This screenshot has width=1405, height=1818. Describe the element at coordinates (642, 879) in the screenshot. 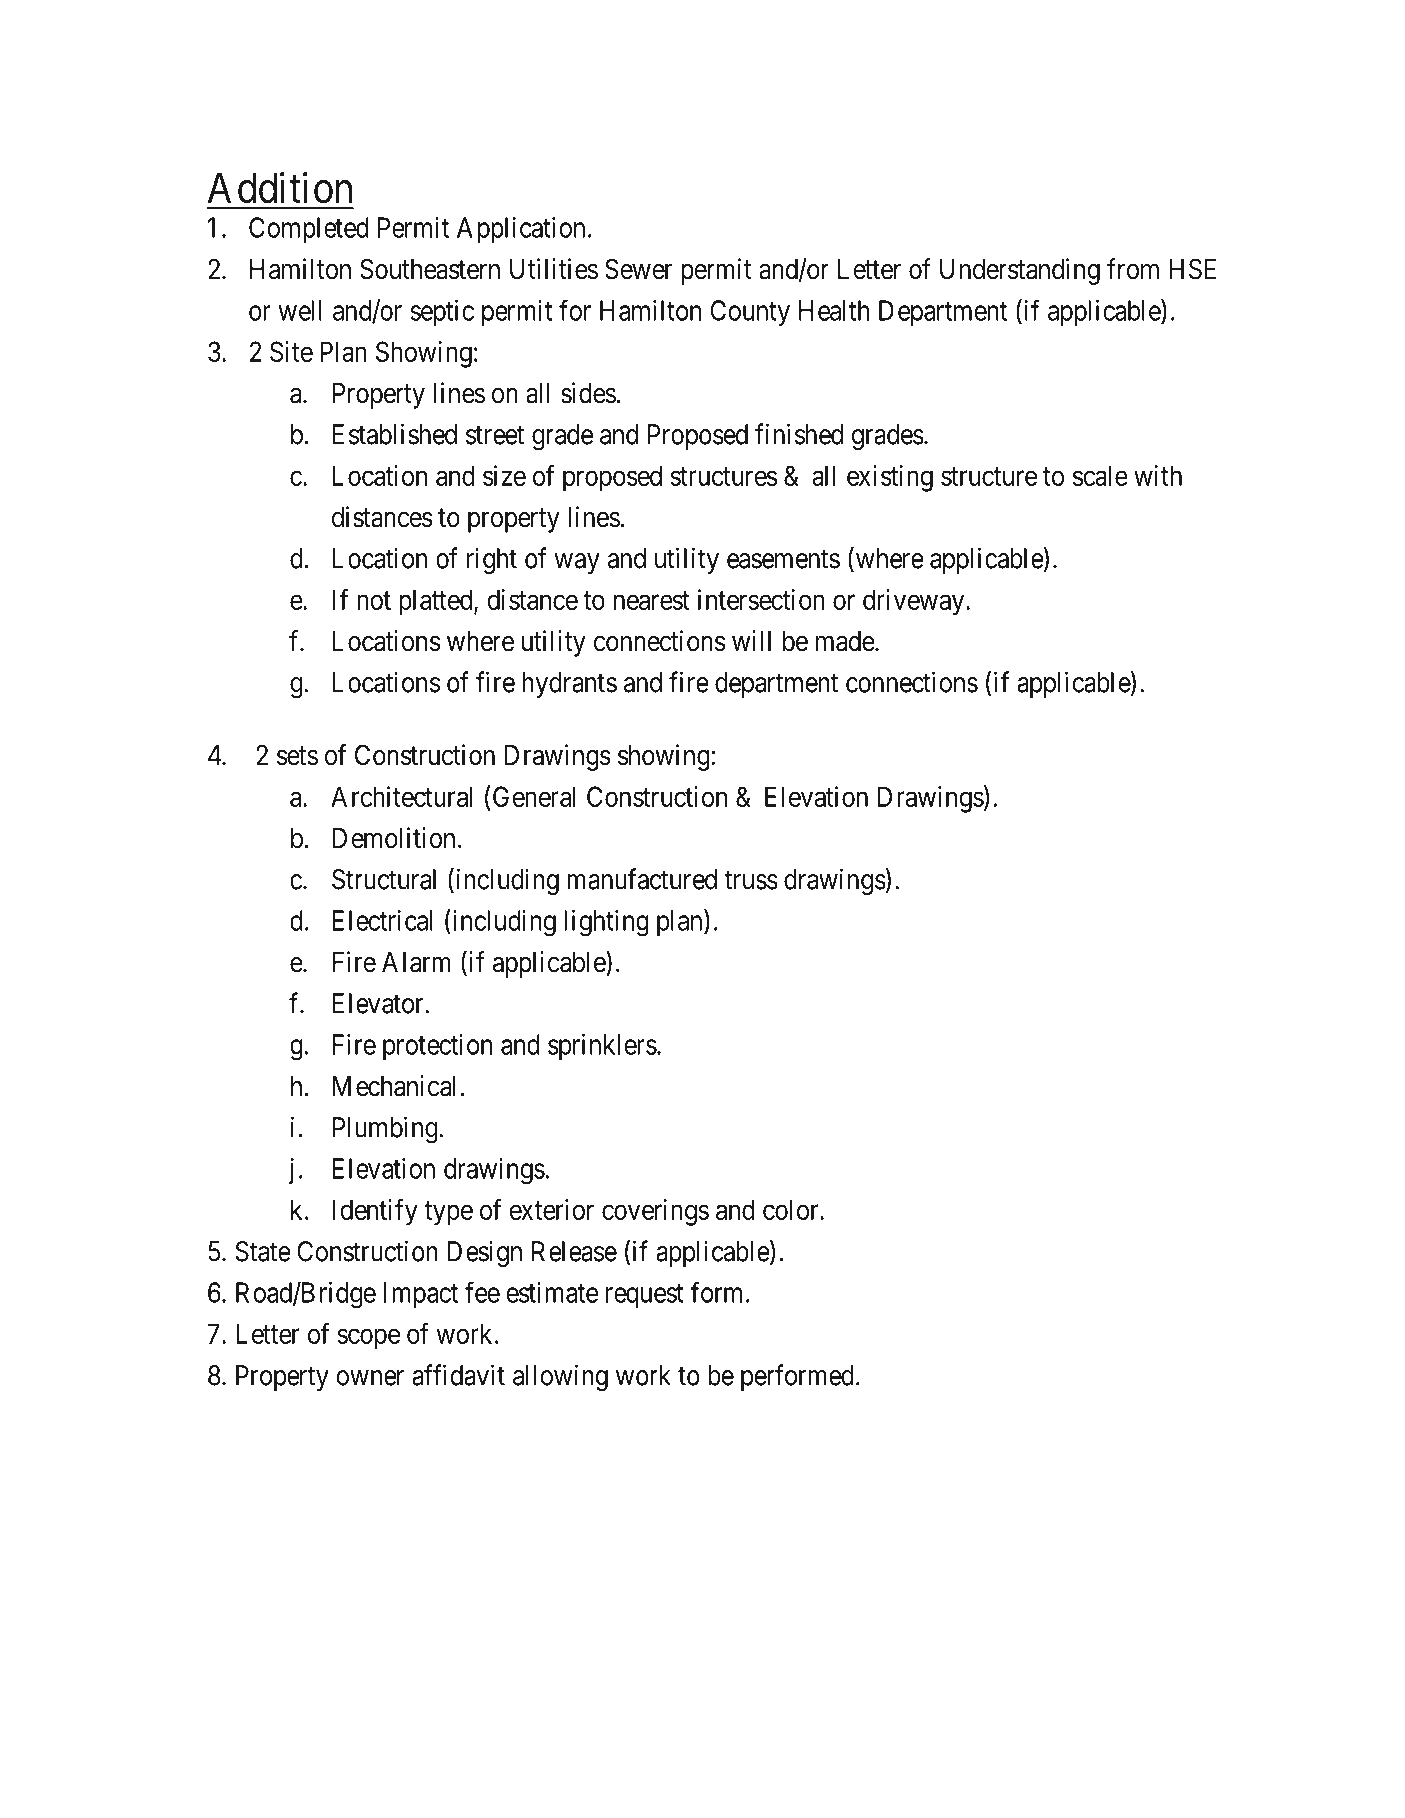

I see `manufactured` at that location.
